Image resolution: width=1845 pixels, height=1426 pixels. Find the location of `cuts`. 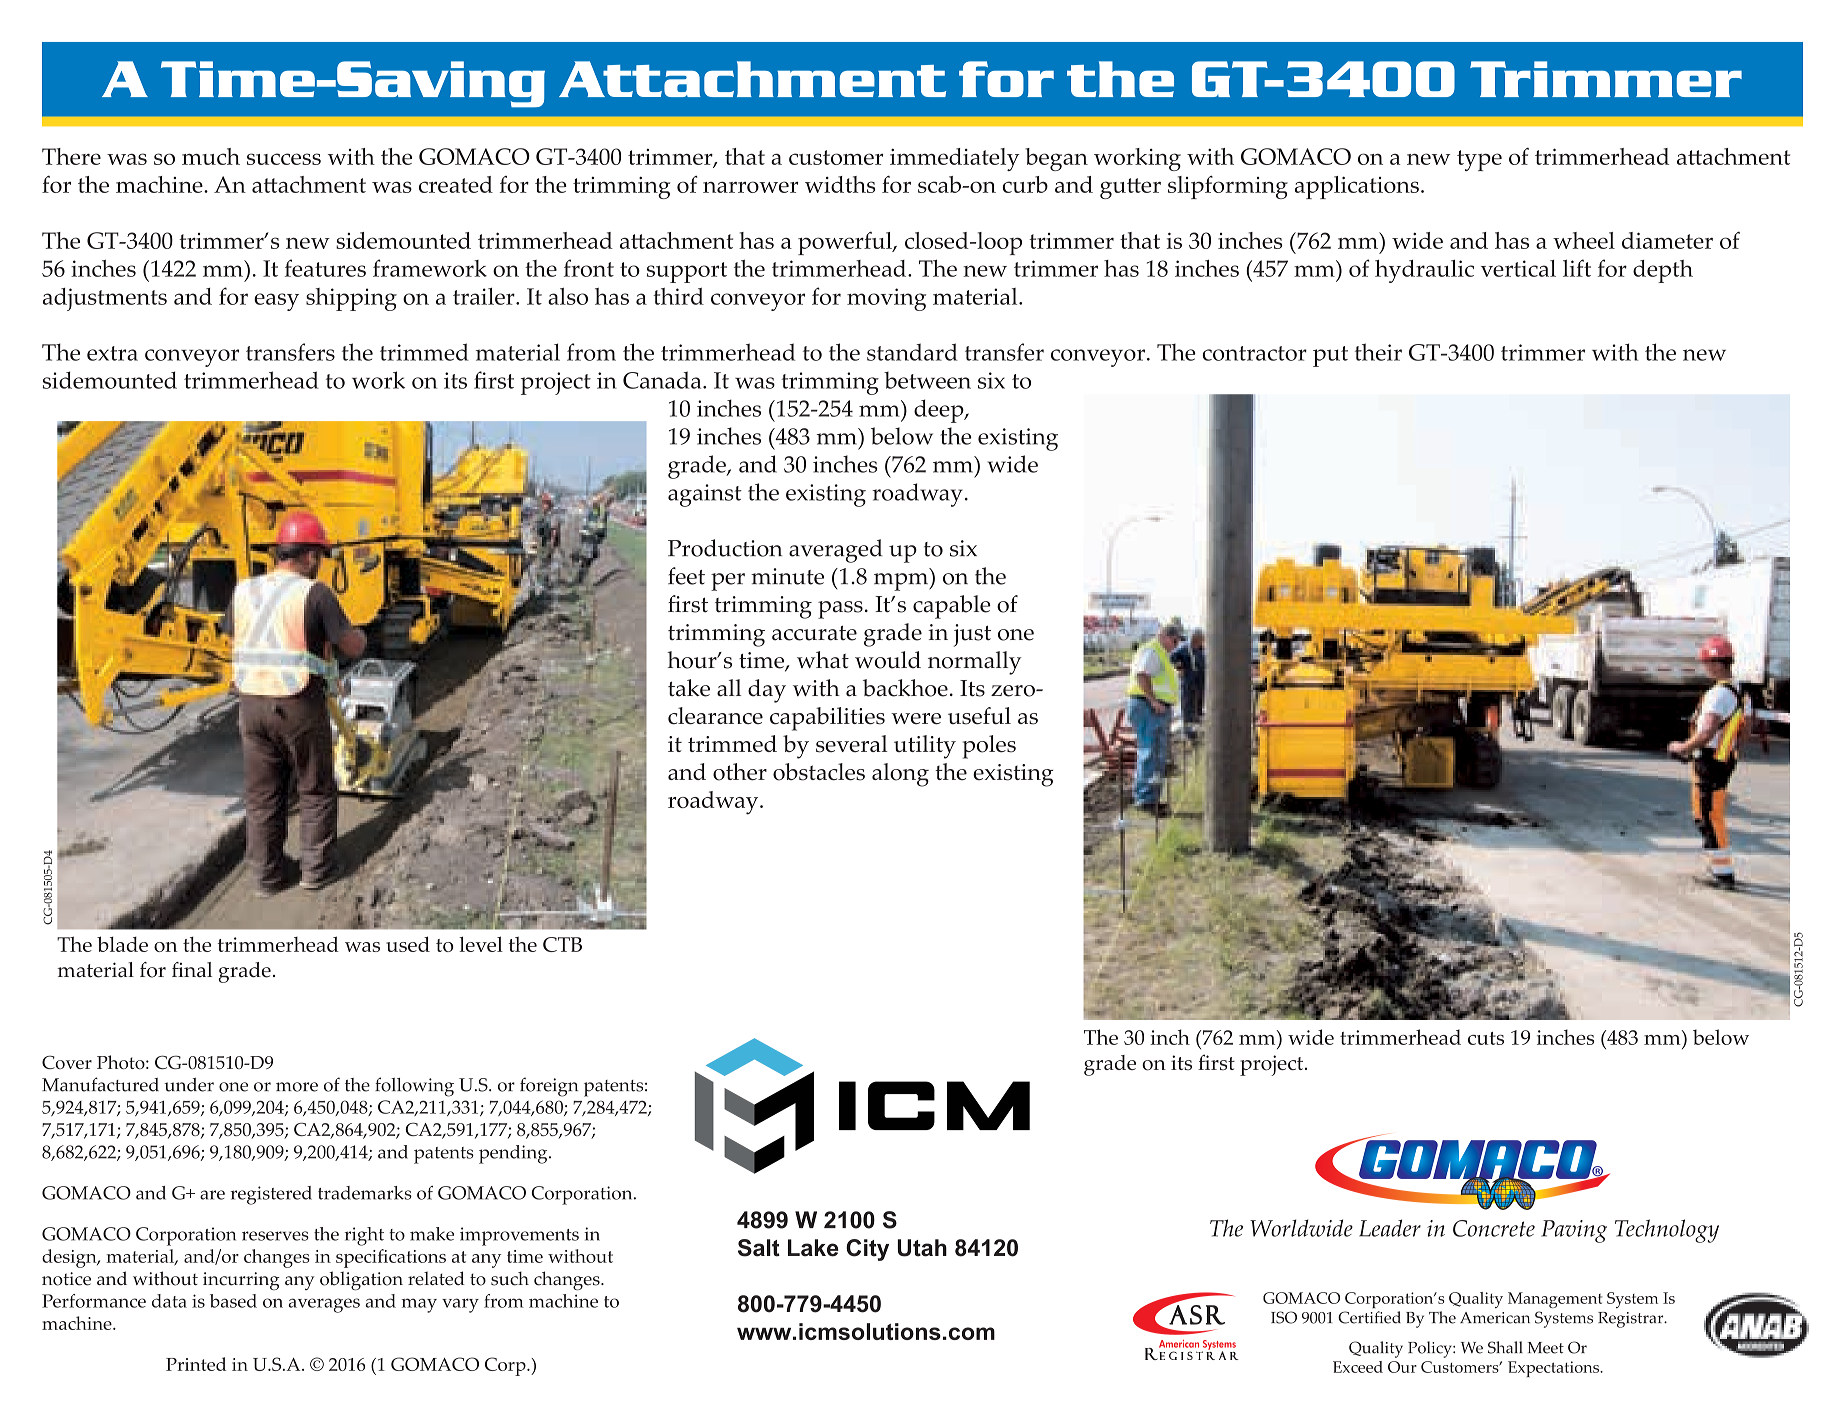

cuts is located at coordinates (1486, 1038).
